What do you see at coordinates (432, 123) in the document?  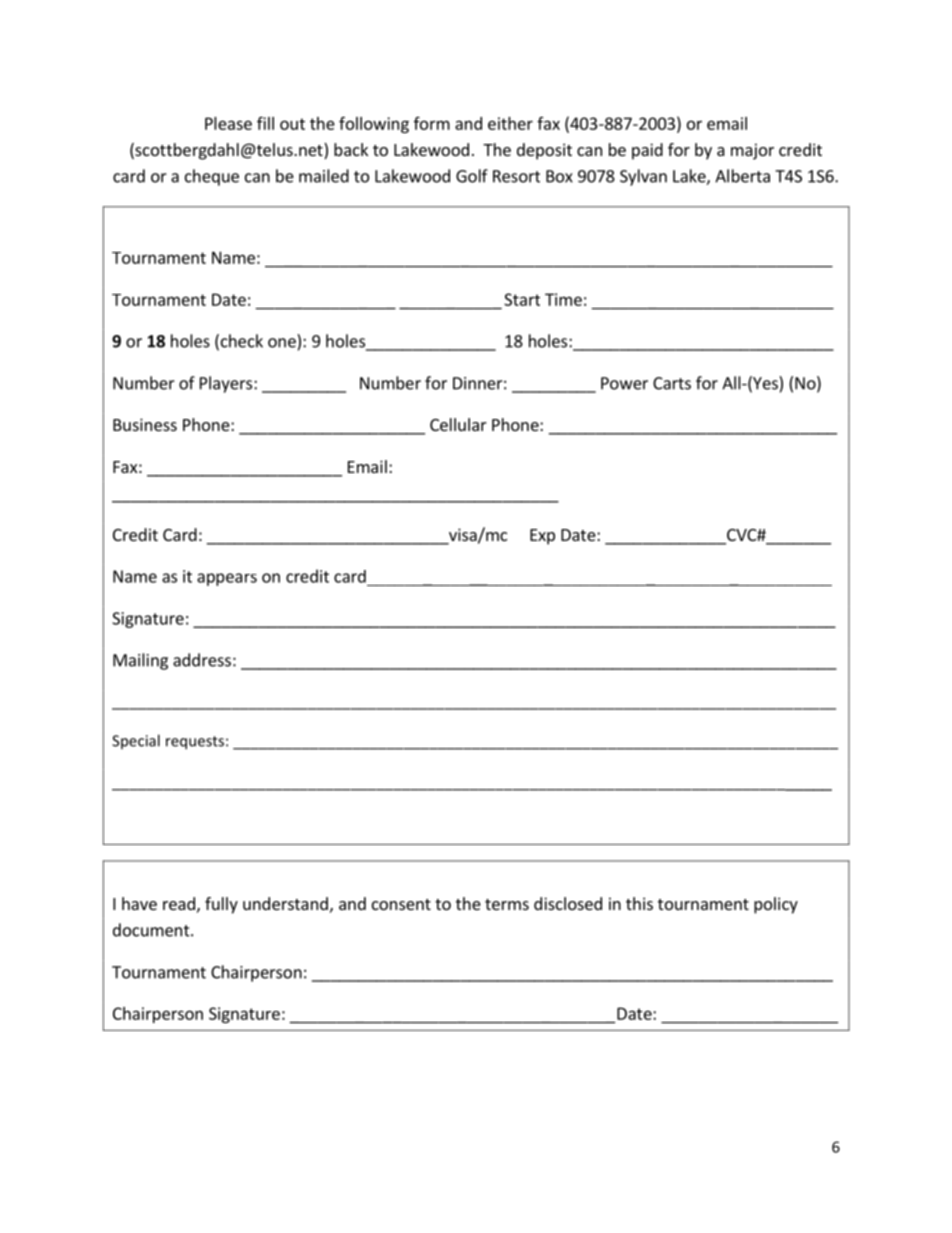 I see `form` at bounding box center [432, 123].
